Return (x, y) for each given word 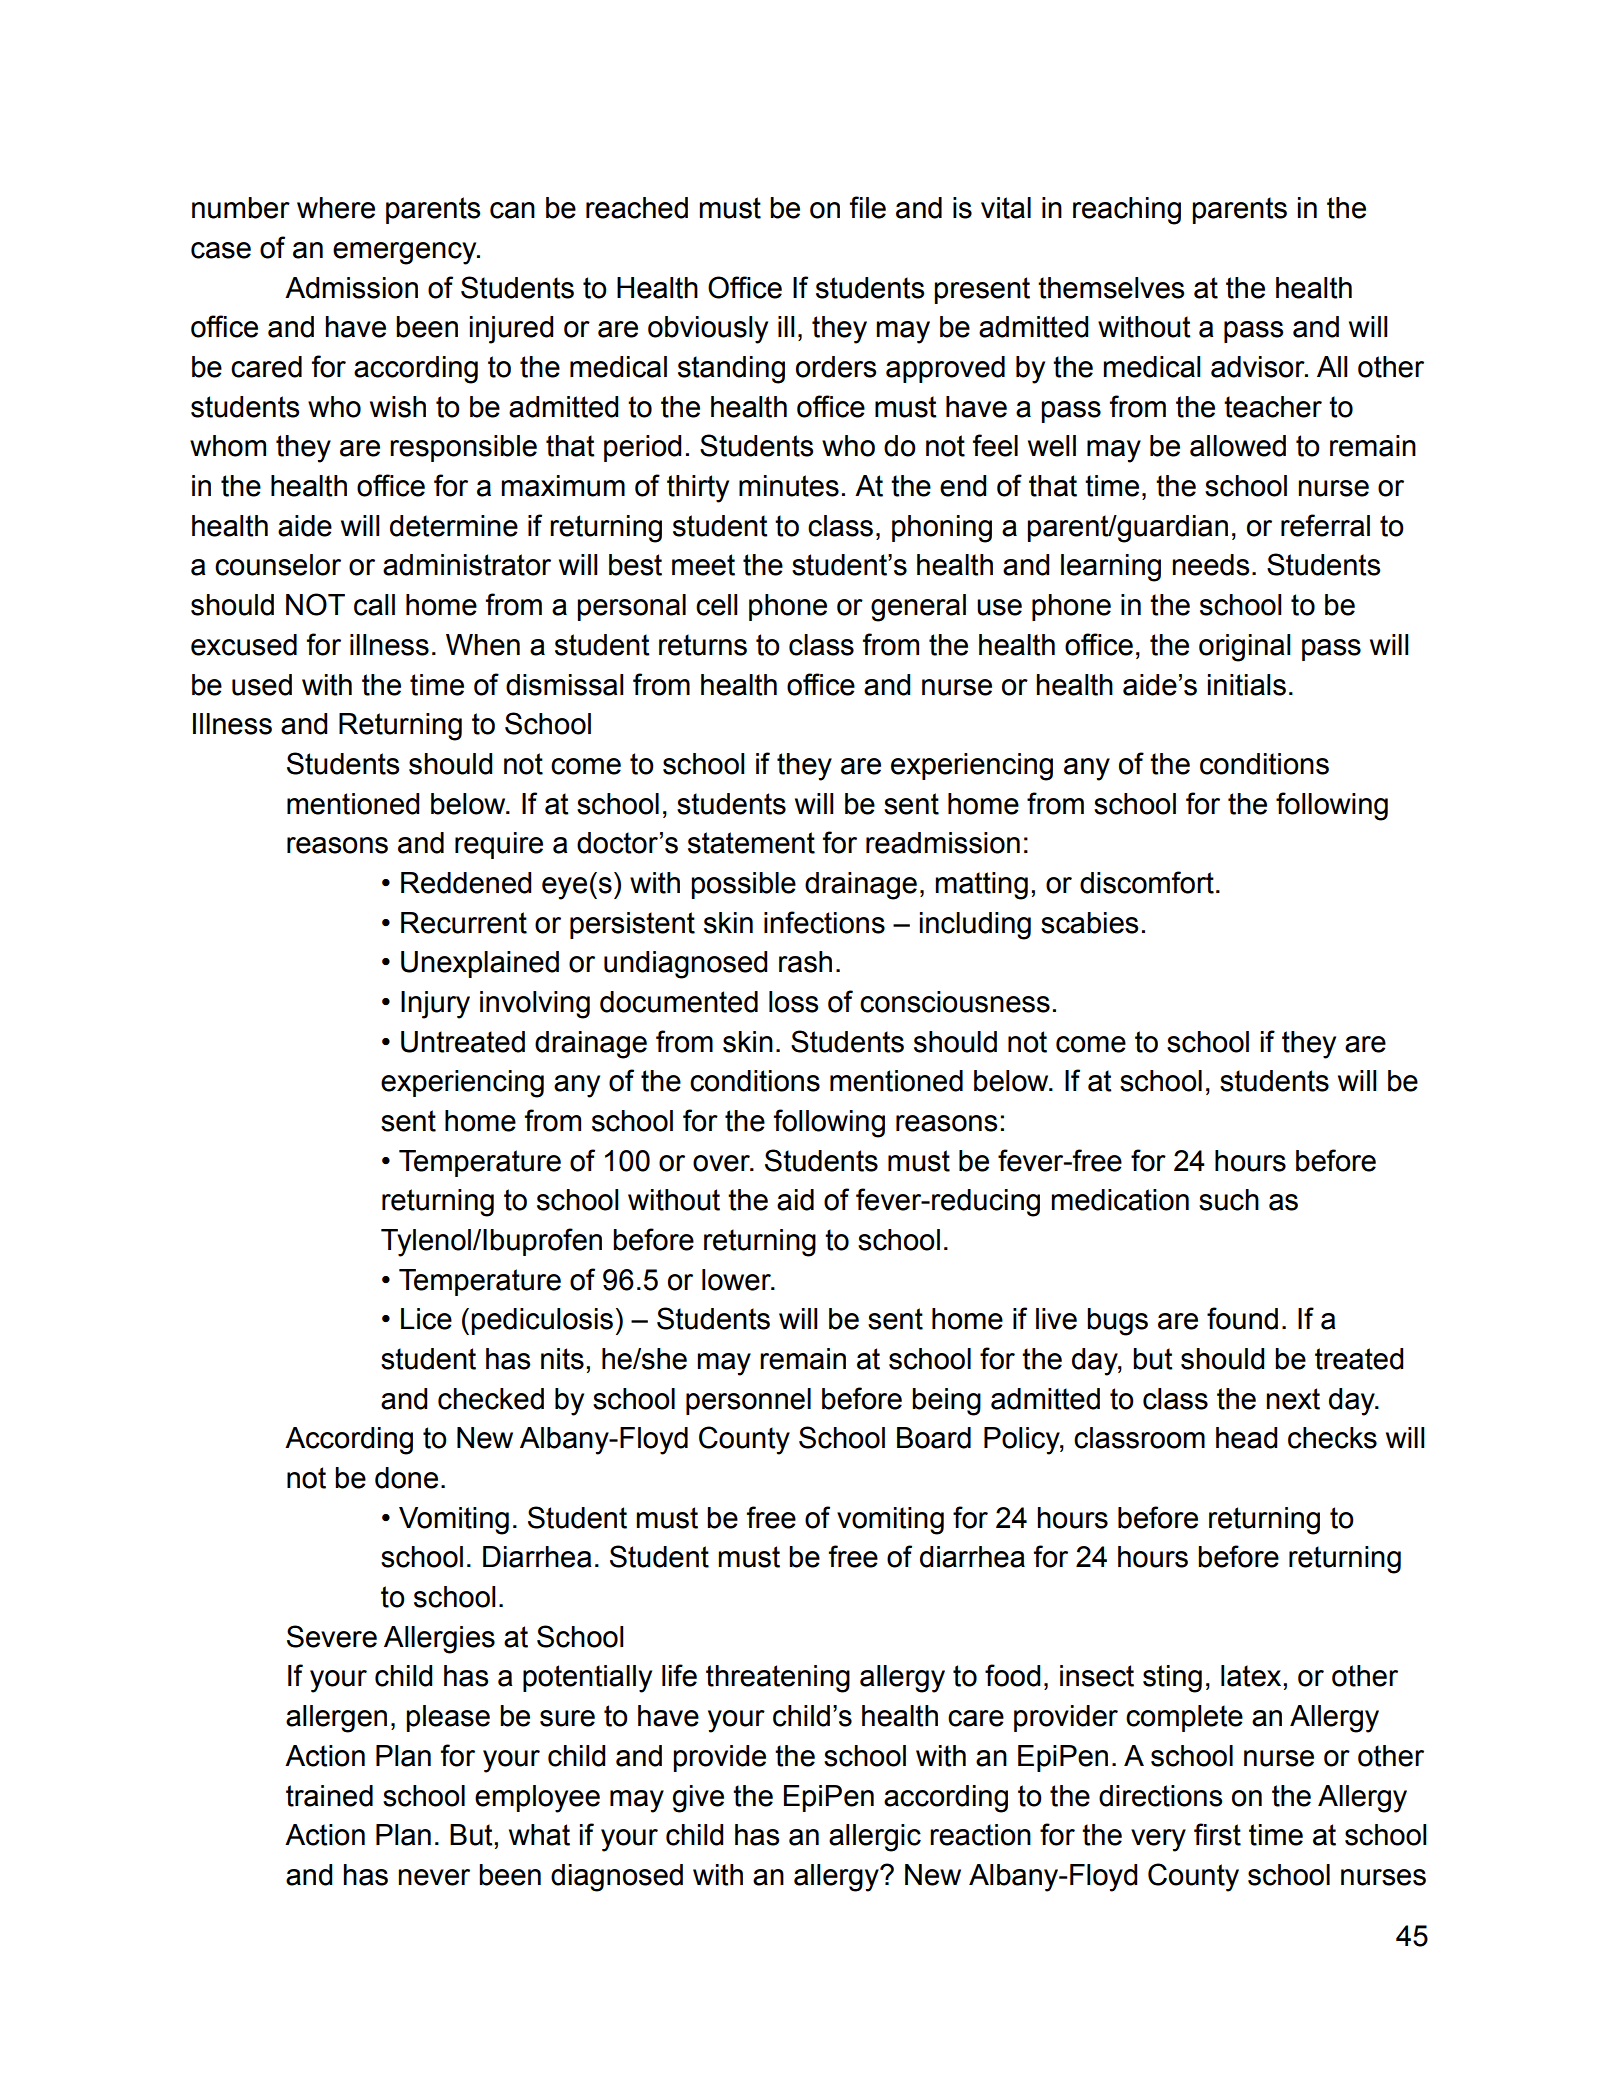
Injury (435, 1005)
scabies (1089, 923)
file (868, 207)
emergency (406, 253)
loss (793, 1002)
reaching (1127, 211)
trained (329, 1796)
